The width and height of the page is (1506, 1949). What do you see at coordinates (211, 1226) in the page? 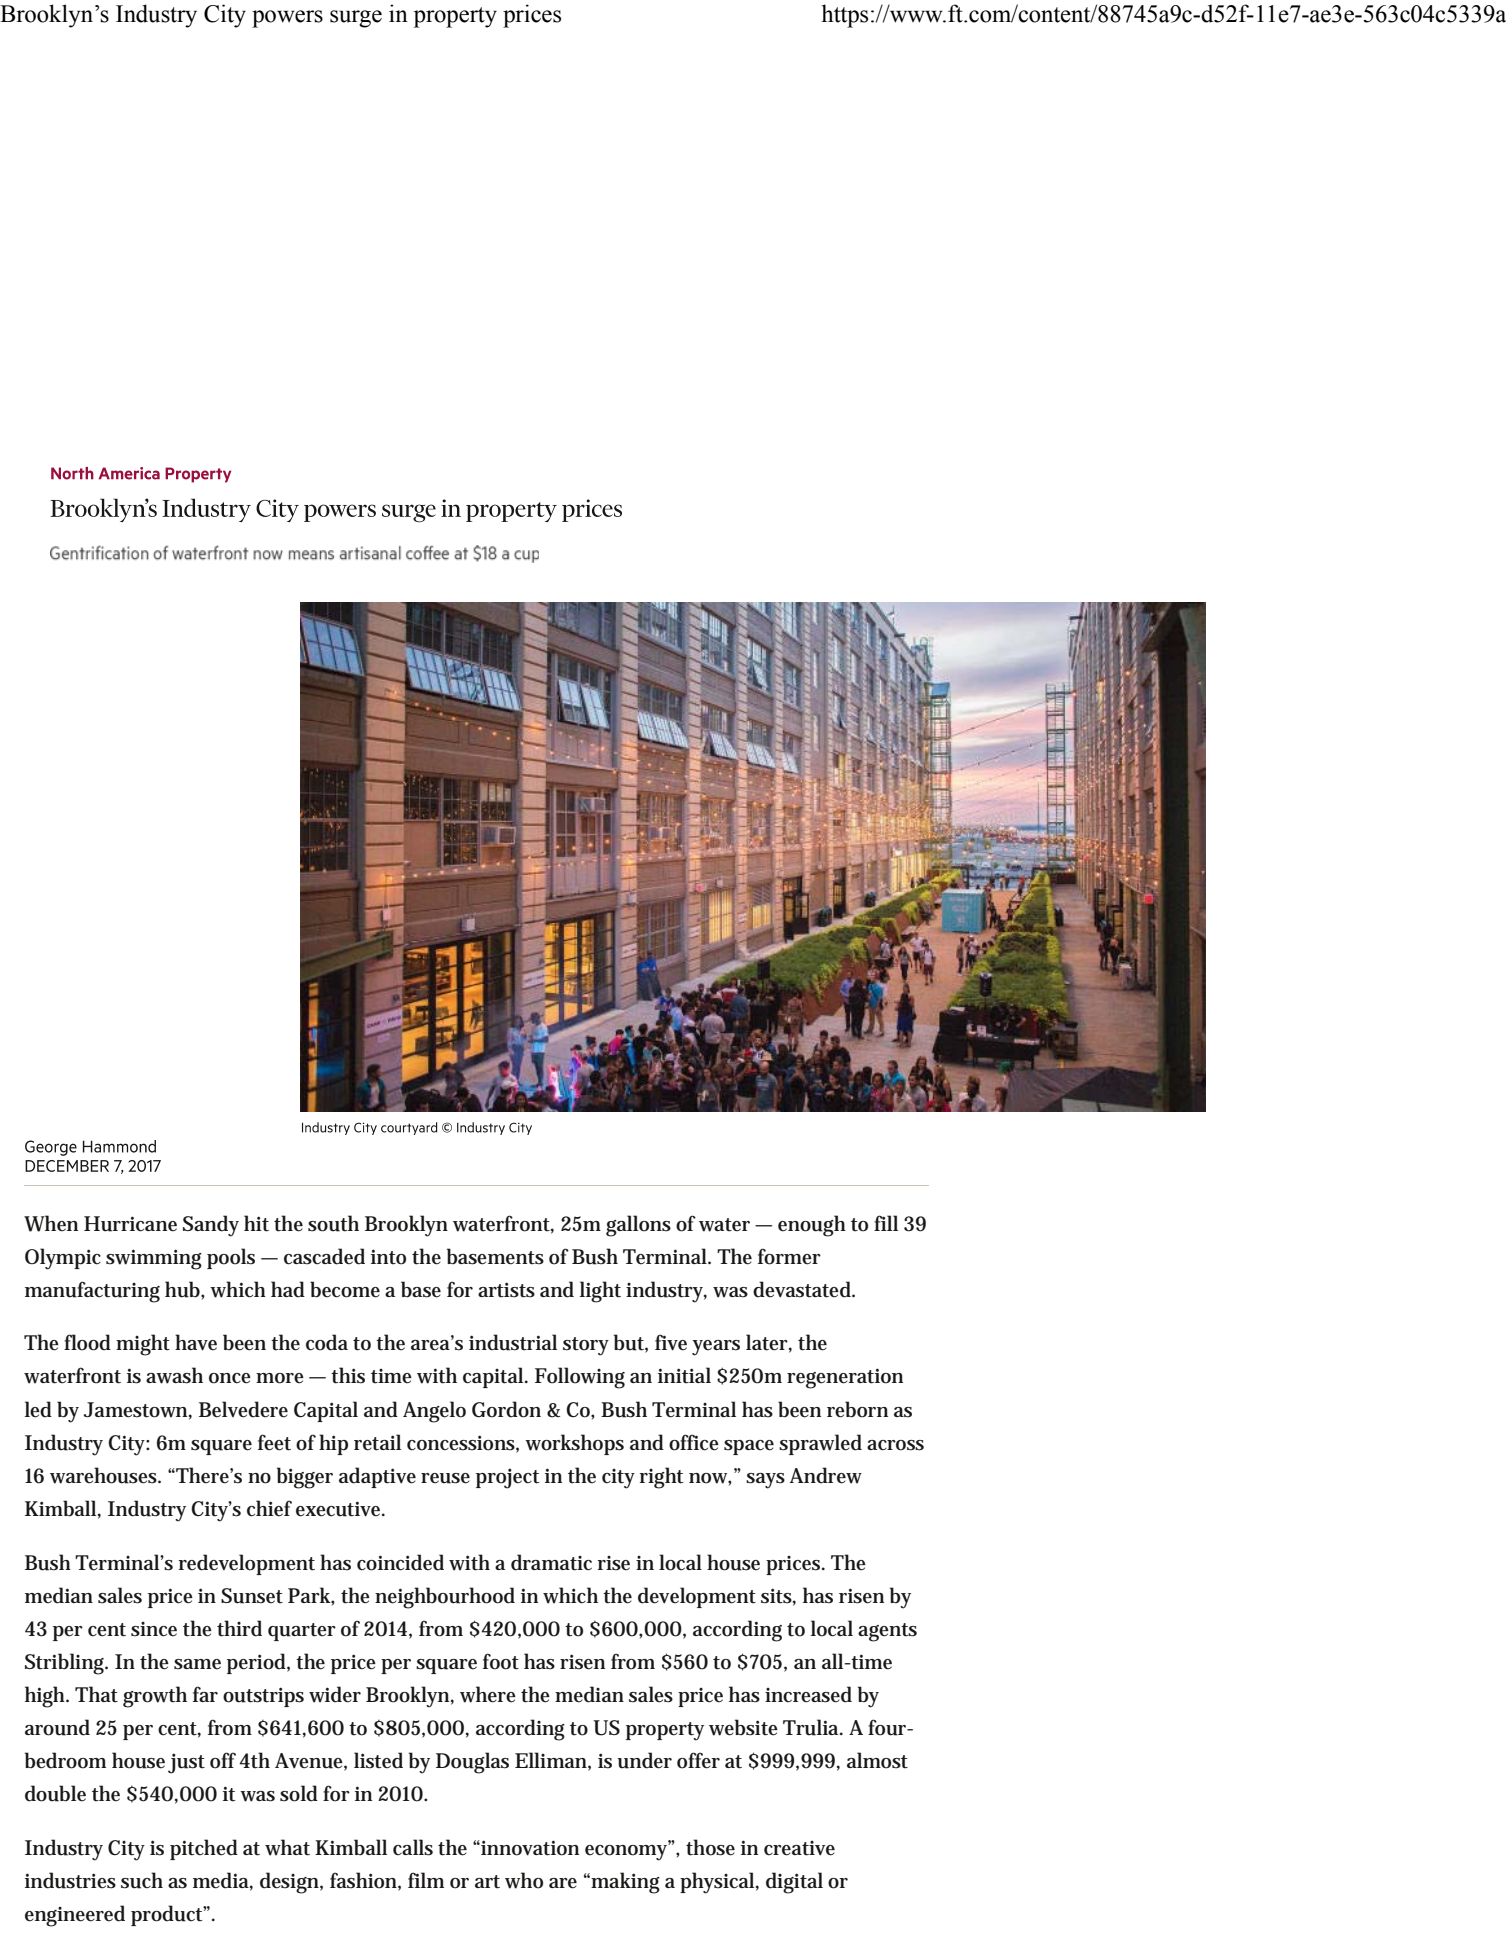
I see `Sandy` at bounding box center [211, 1226].
